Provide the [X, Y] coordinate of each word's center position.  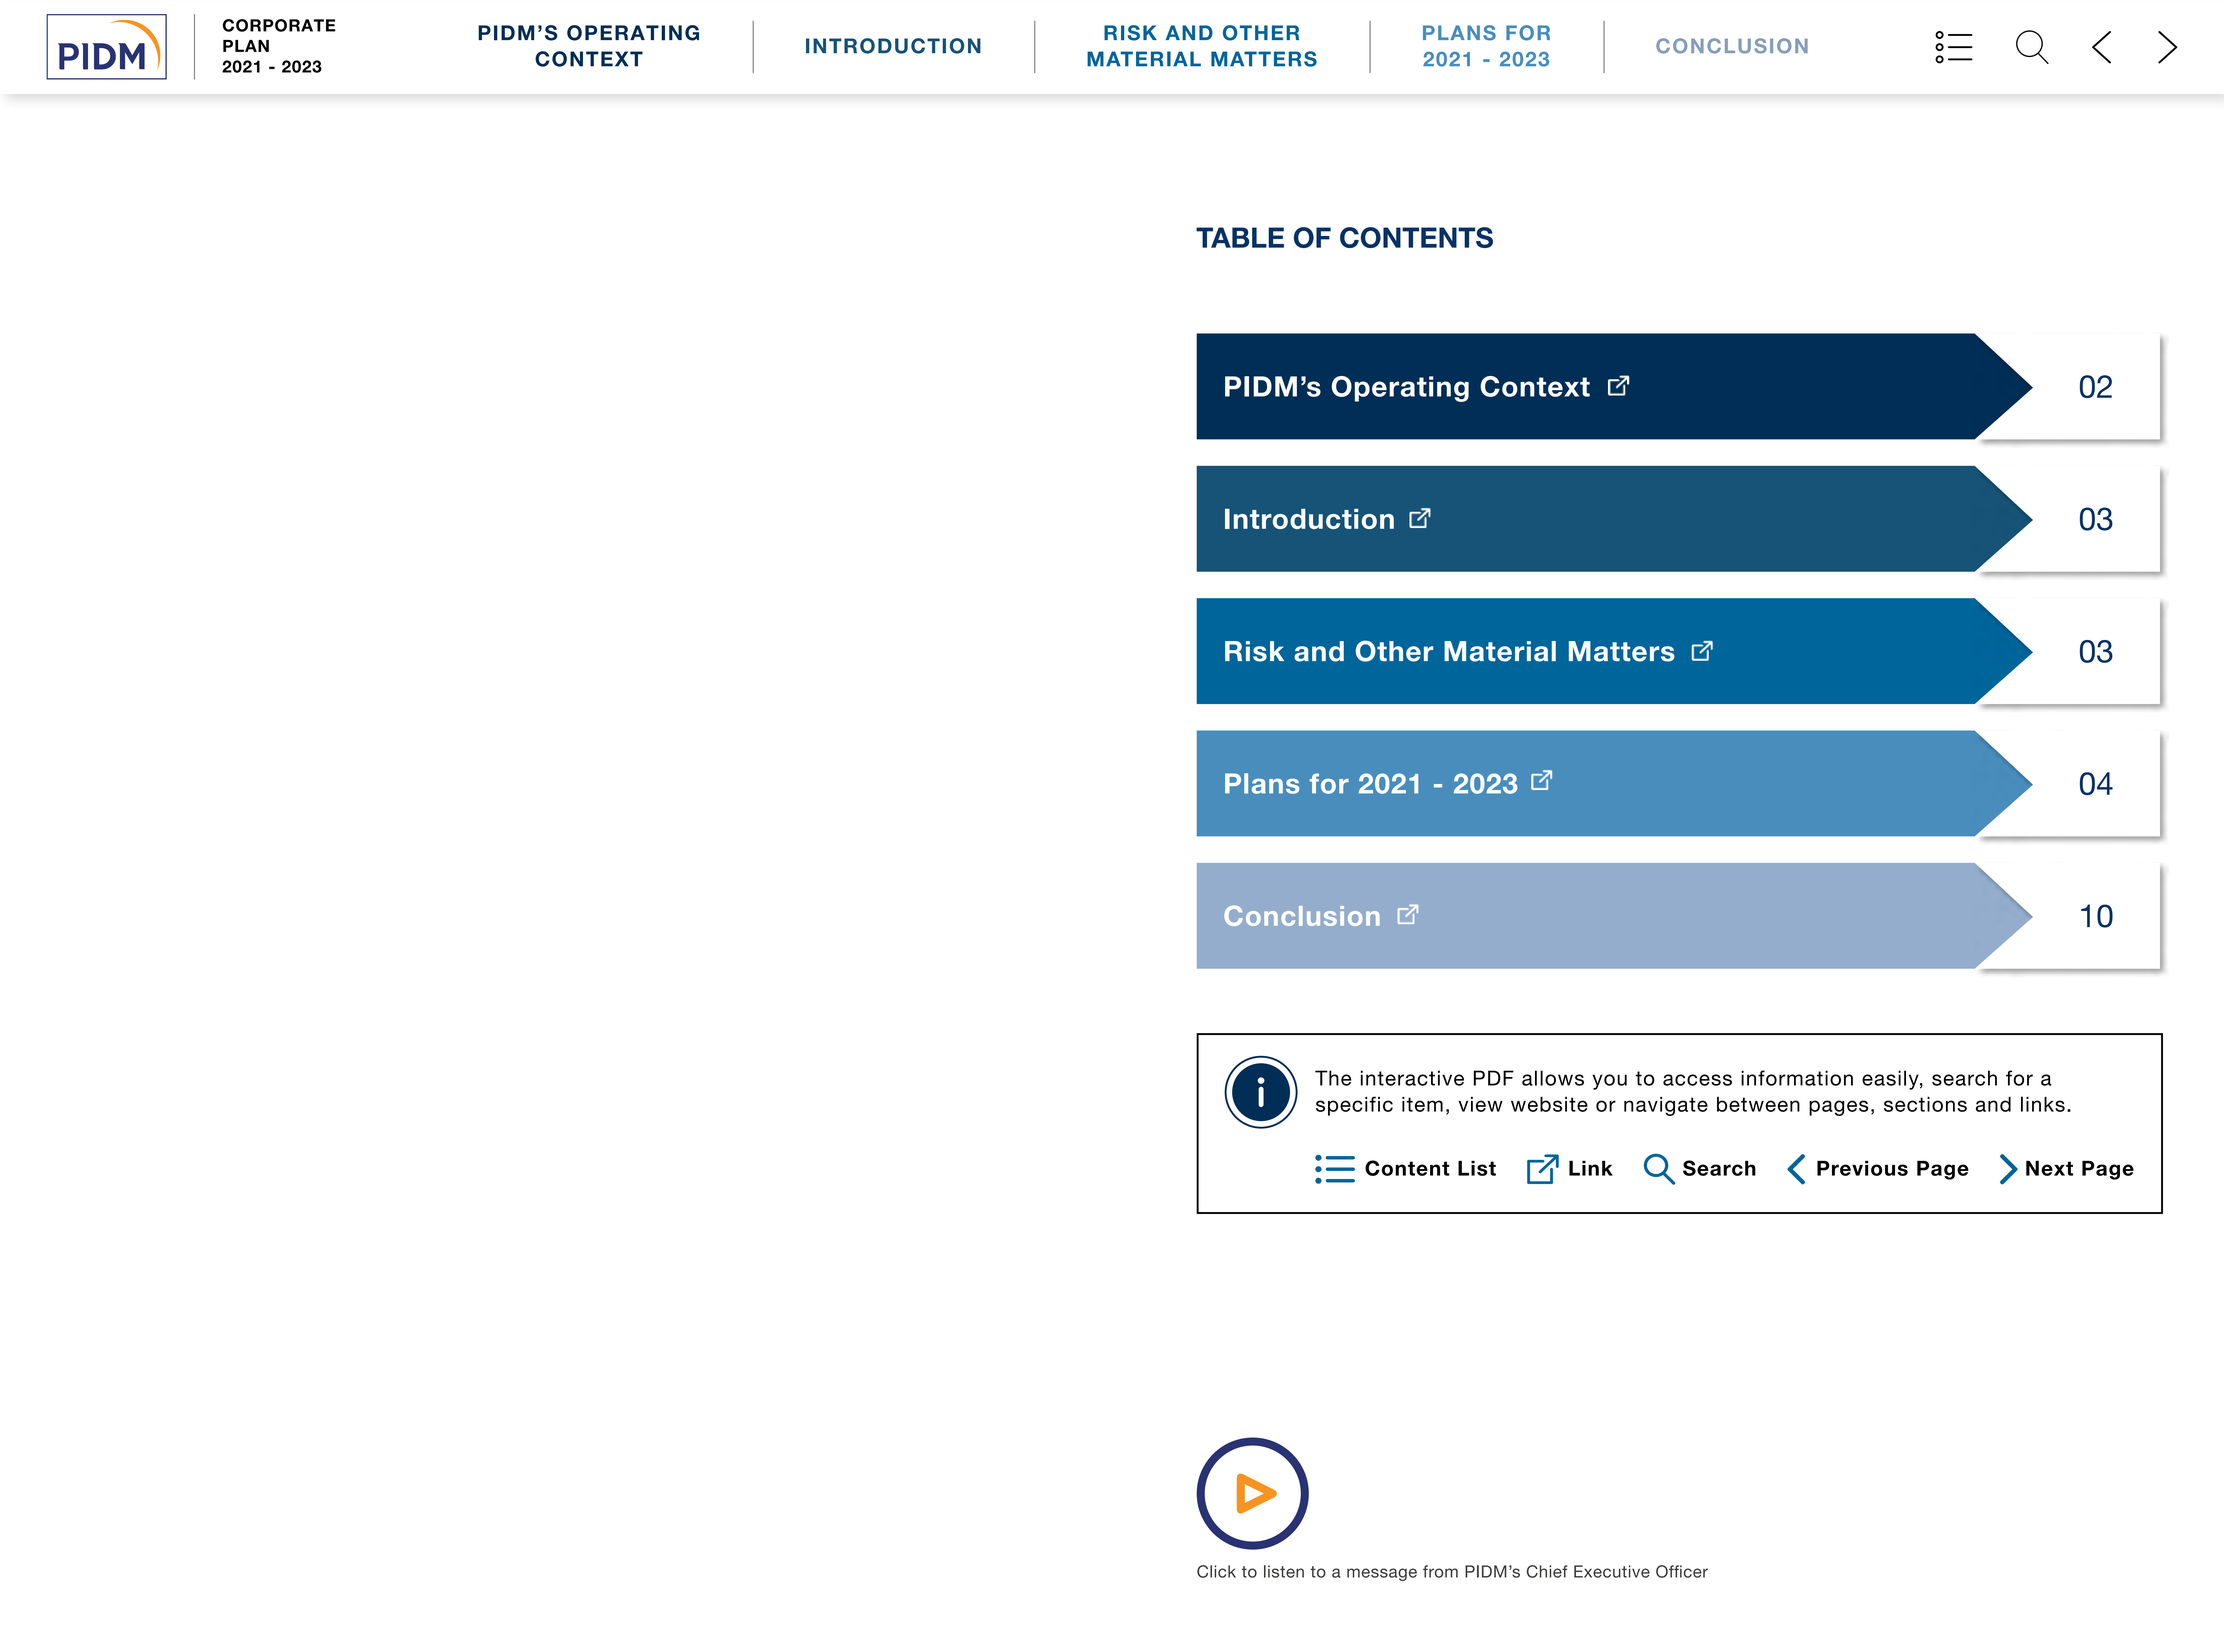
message [1382, 1574]
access [1697, 1080]
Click [1216, 1571]
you [1609, 1082]
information [1797, 1078]
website [1549, 1104]
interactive [1412, 1078]
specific [1354, 1106]
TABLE [1240, 237]
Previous [1862, 1168]
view [1480, 1104]
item [1422, 1104]
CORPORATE [279, 25]
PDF [1493, 1078]
